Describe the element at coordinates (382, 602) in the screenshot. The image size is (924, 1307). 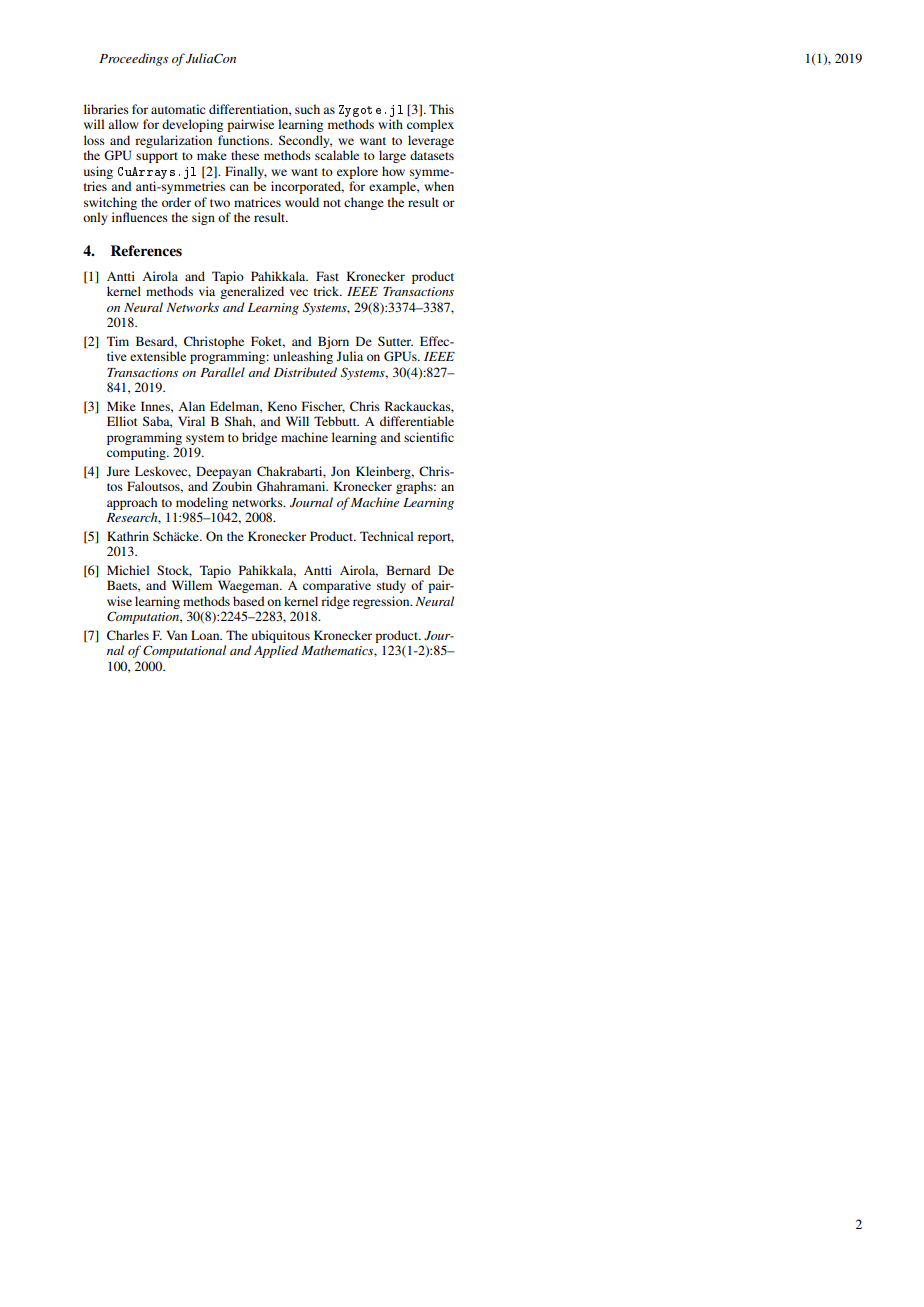
I see `regression` at that location.
